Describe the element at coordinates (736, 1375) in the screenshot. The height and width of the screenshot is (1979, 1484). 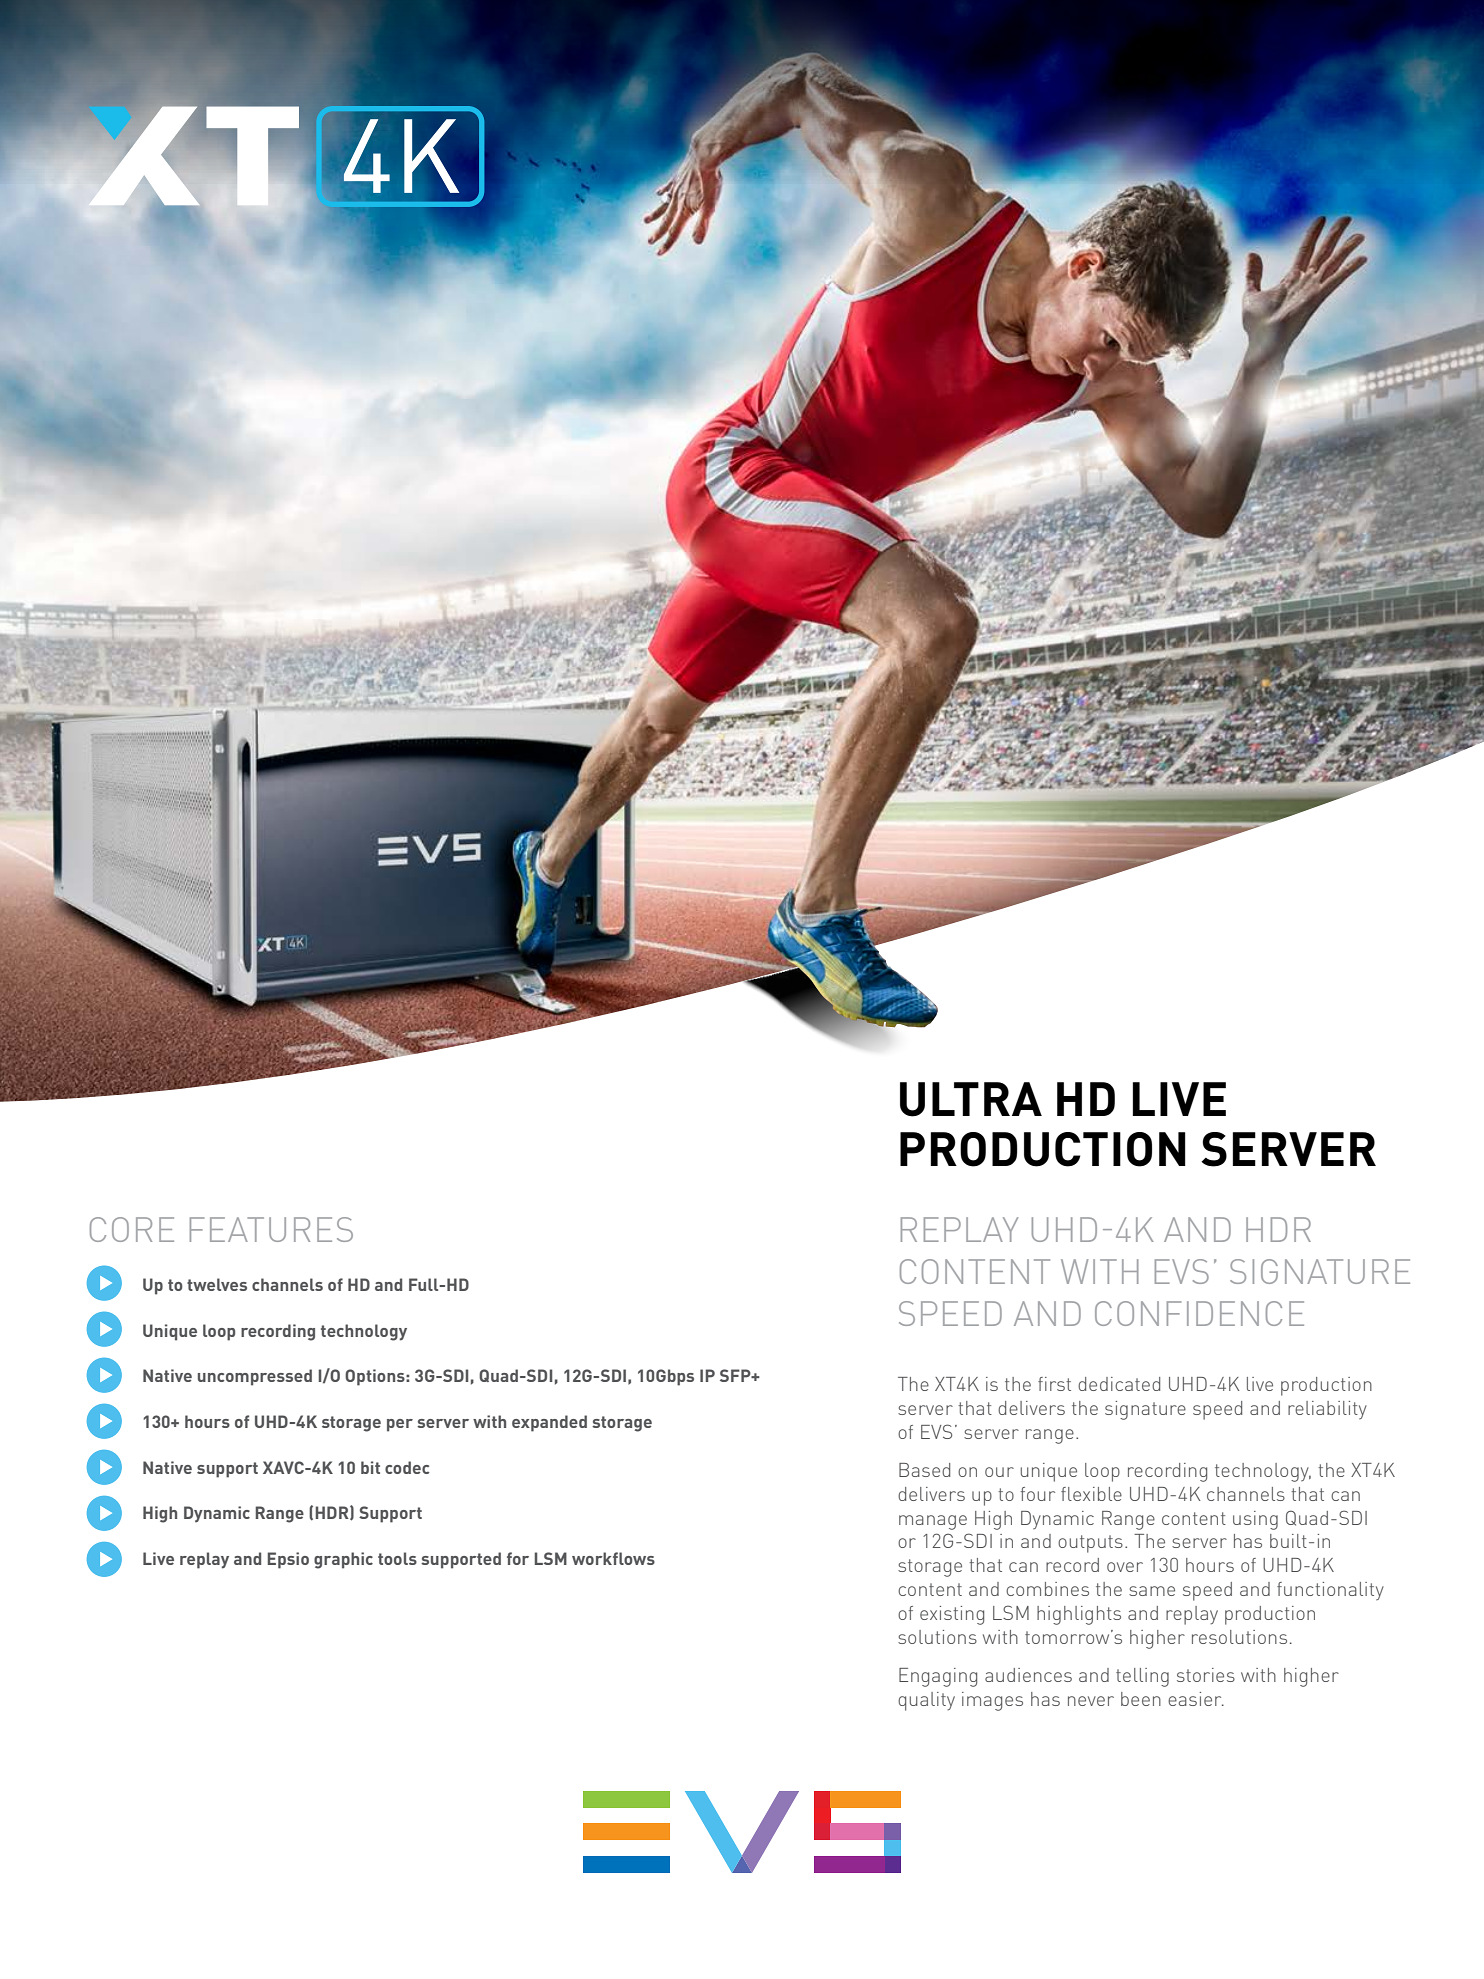
I see `SFP` at that location.
